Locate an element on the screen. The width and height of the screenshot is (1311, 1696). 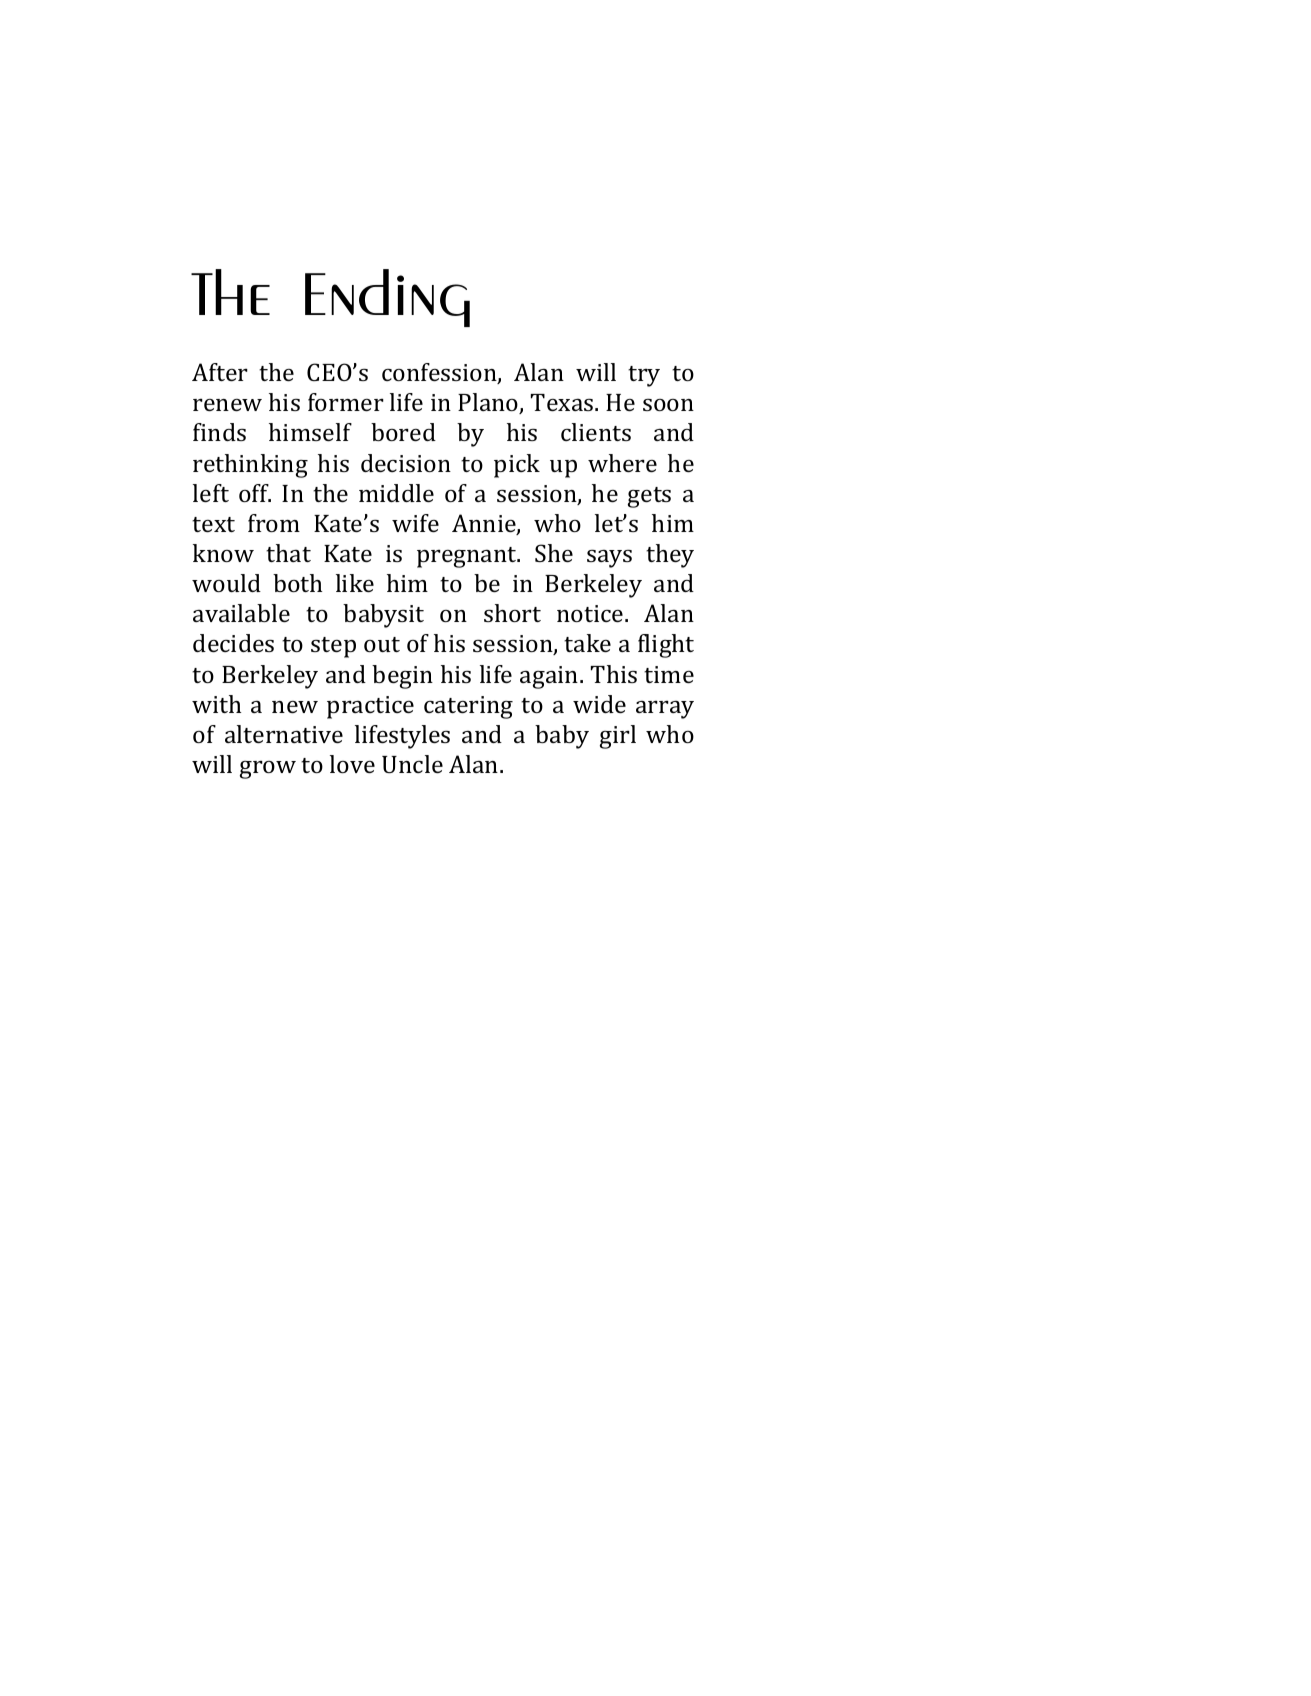
available is located at coordinates (241, 613).
